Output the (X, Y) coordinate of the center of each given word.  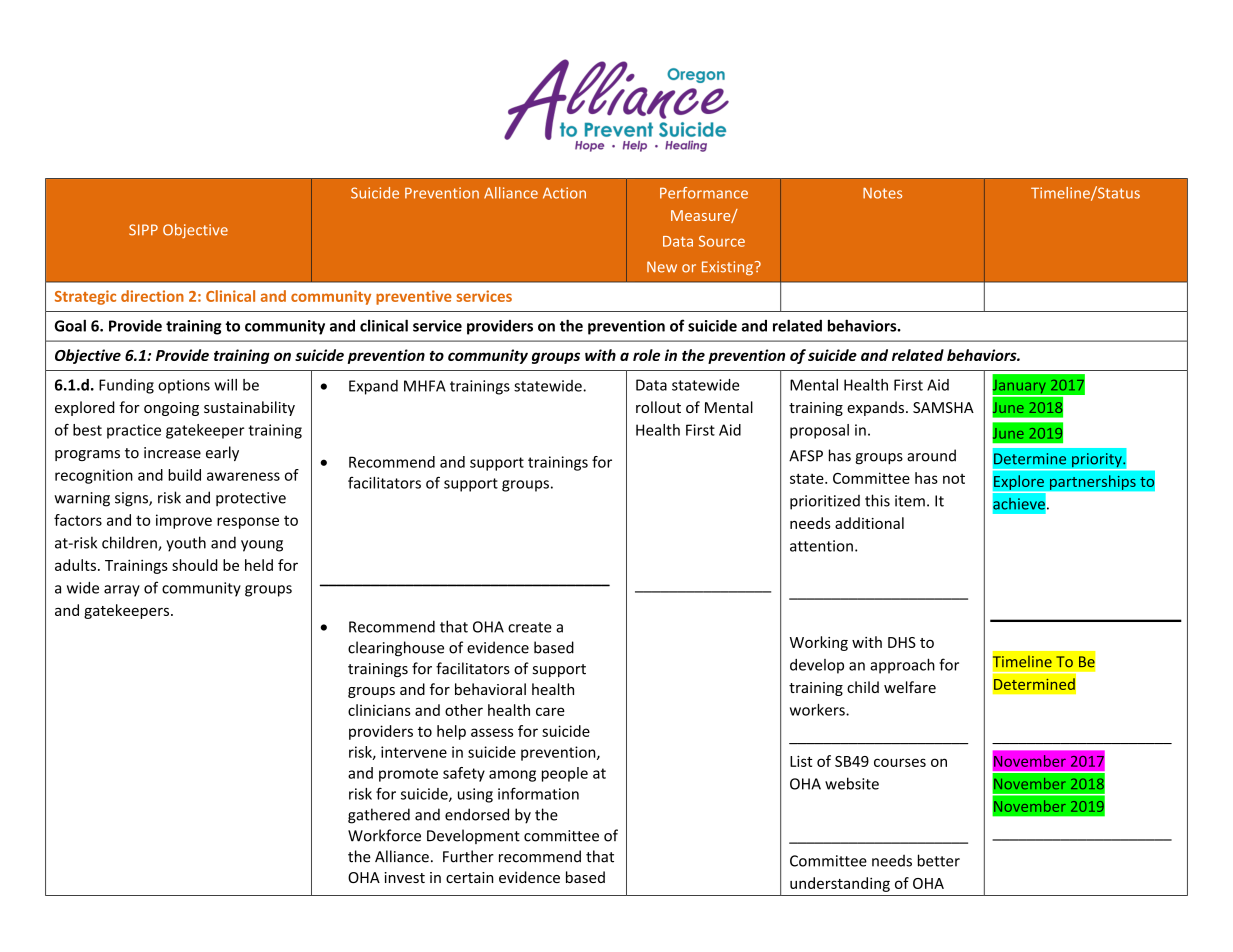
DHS (902, 642)
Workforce (384, 835)
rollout (658, 407)
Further (468, 856)
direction (152, 296)
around (931, 455)
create (530, 627)
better (939, 860)
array (122, 591)
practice (134, 431)
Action (564, 193)
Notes (882, 193)
